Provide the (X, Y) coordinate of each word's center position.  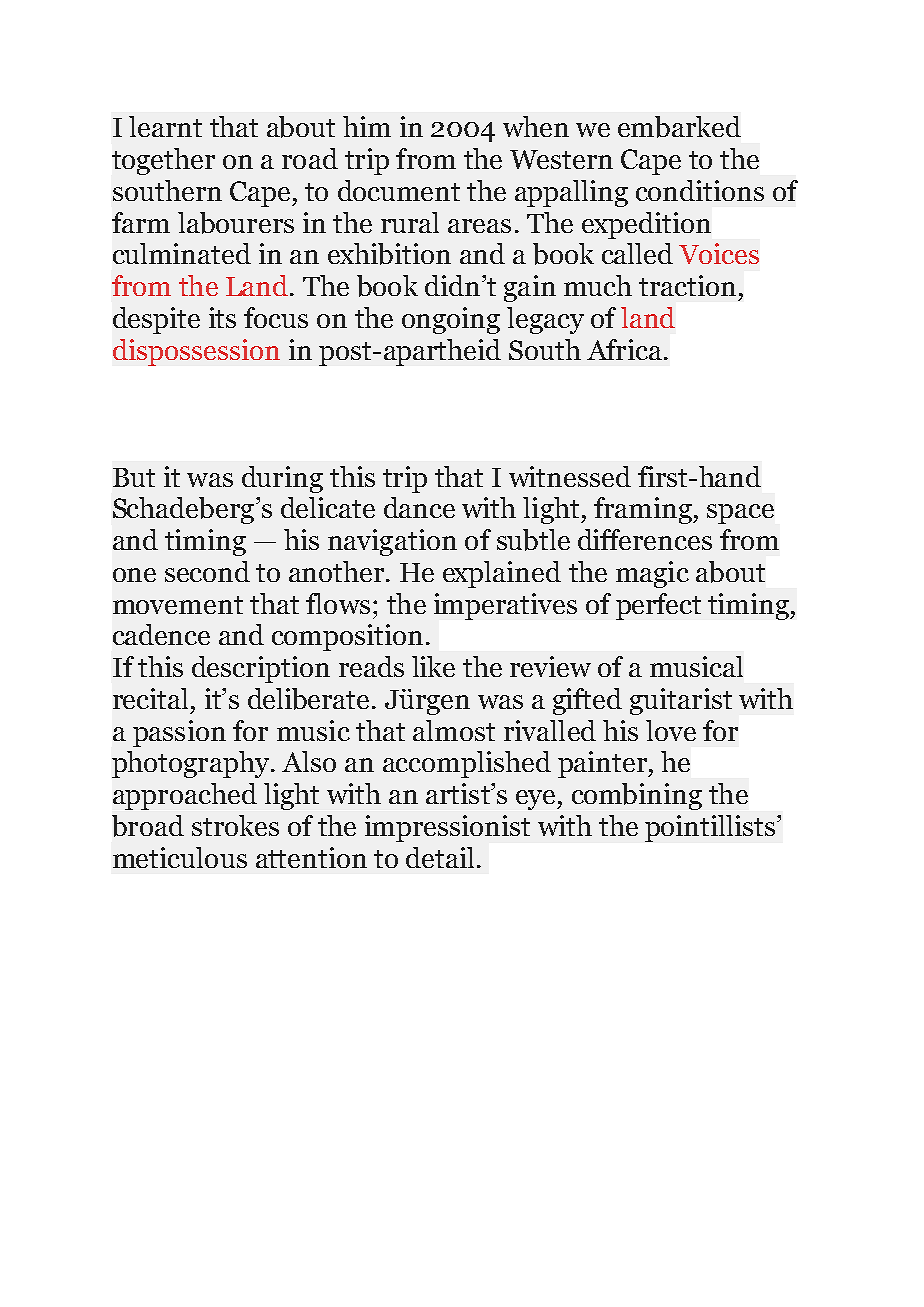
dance (419, 507)
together (163, 161)
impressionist (447, 828)
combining (637, 796)
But (134, 477)
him (367, 126)
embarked (679, 127)
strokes (235, 825)
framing (644, 510)
